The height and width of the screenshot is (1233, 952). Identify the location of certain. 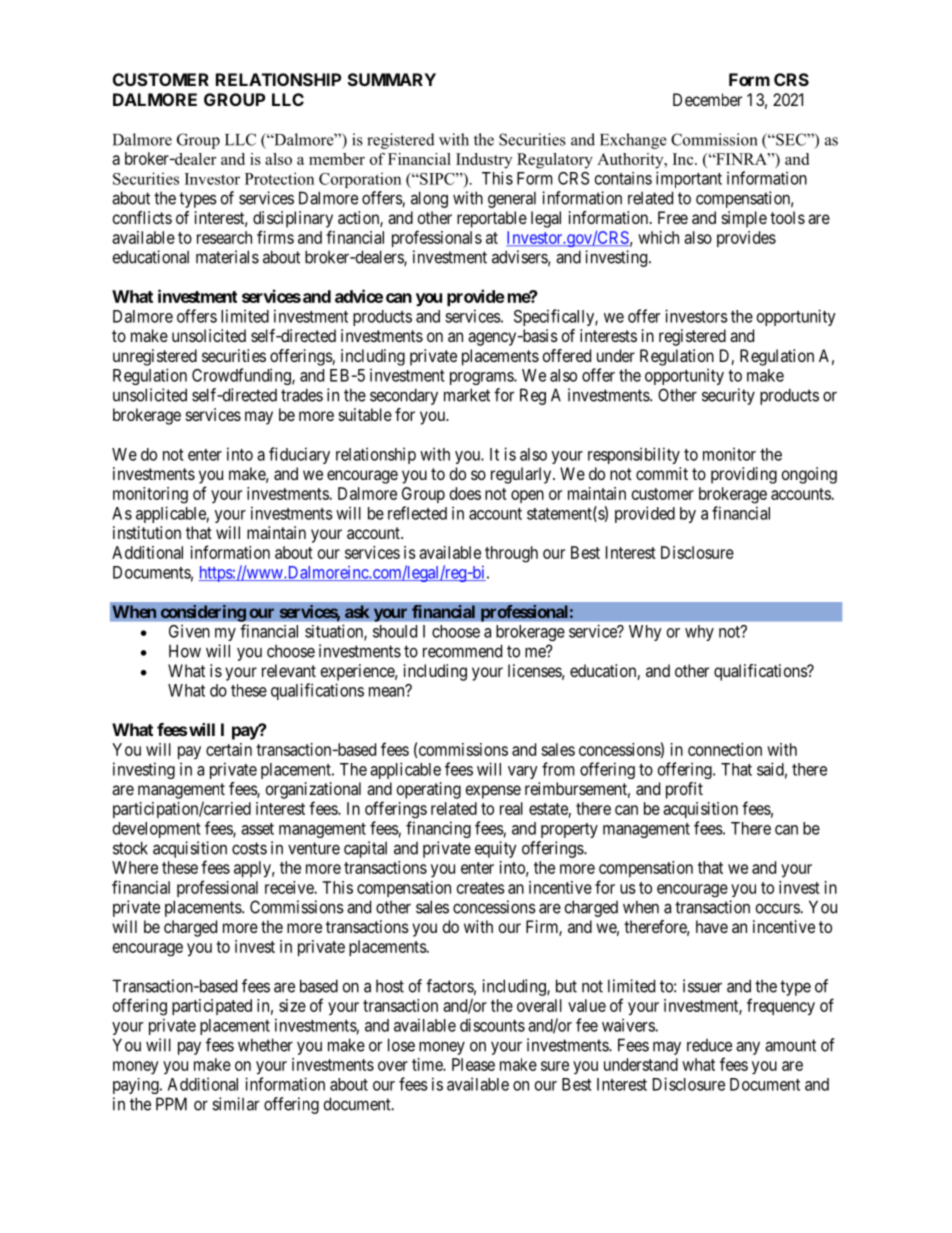
(229, 749).
